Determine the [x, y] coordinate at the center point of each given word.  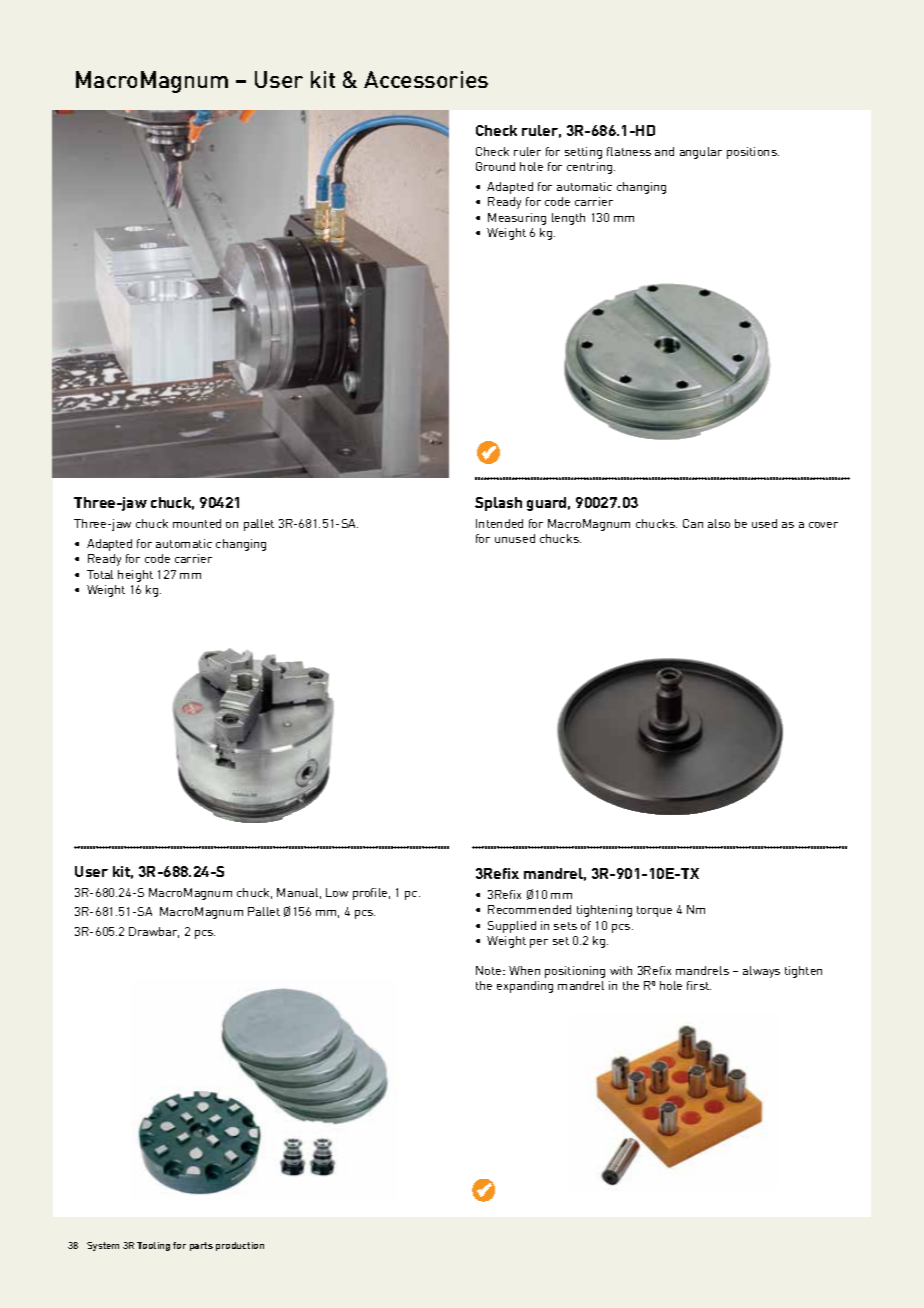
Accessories [426, 79]
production [240, 1246]
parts [201, 1246]
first [699, 985]
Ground [495, 166]
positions [753, 153]
